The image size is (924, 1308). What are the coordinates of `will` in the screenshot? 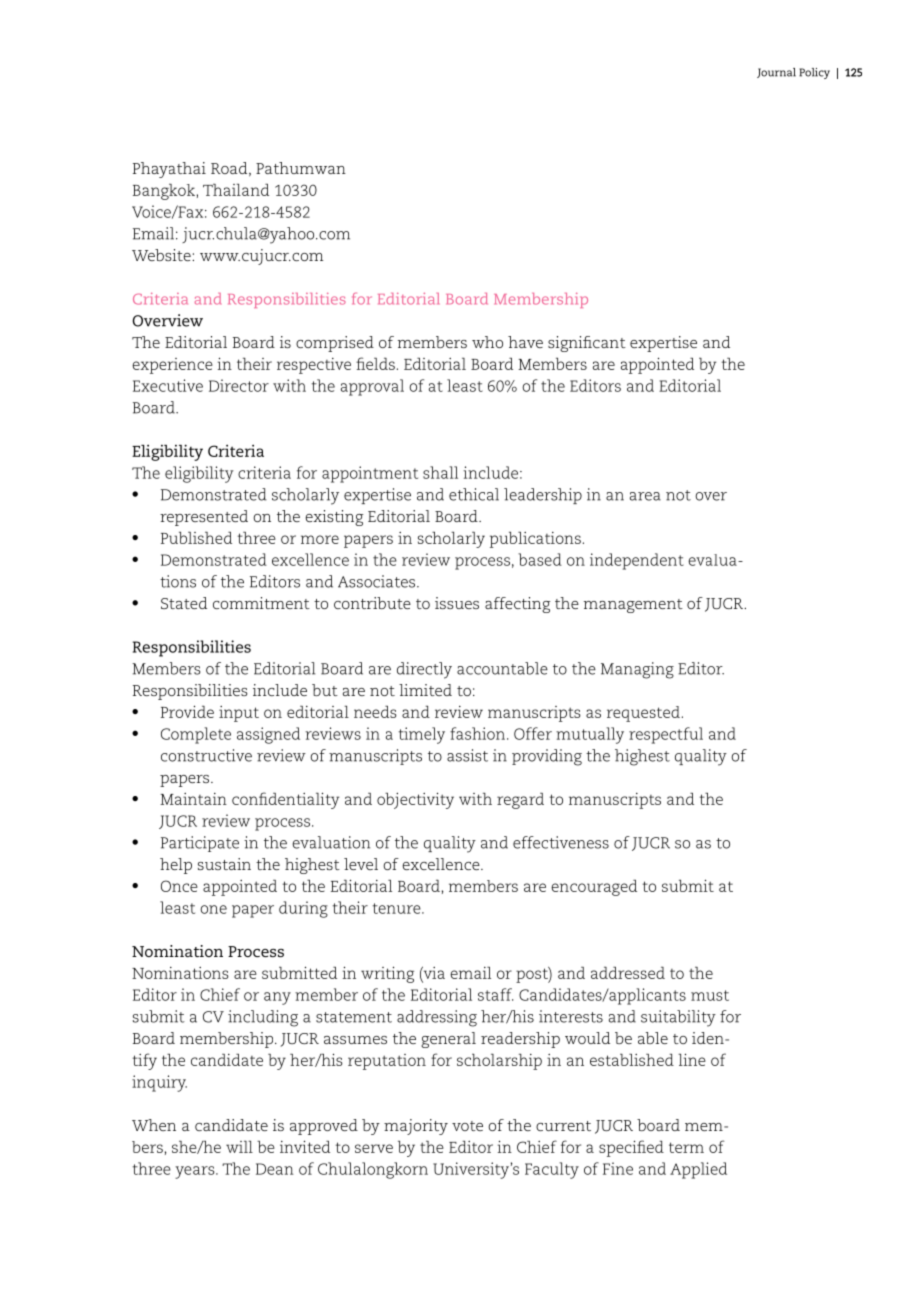 It's located at (239, 1147).
